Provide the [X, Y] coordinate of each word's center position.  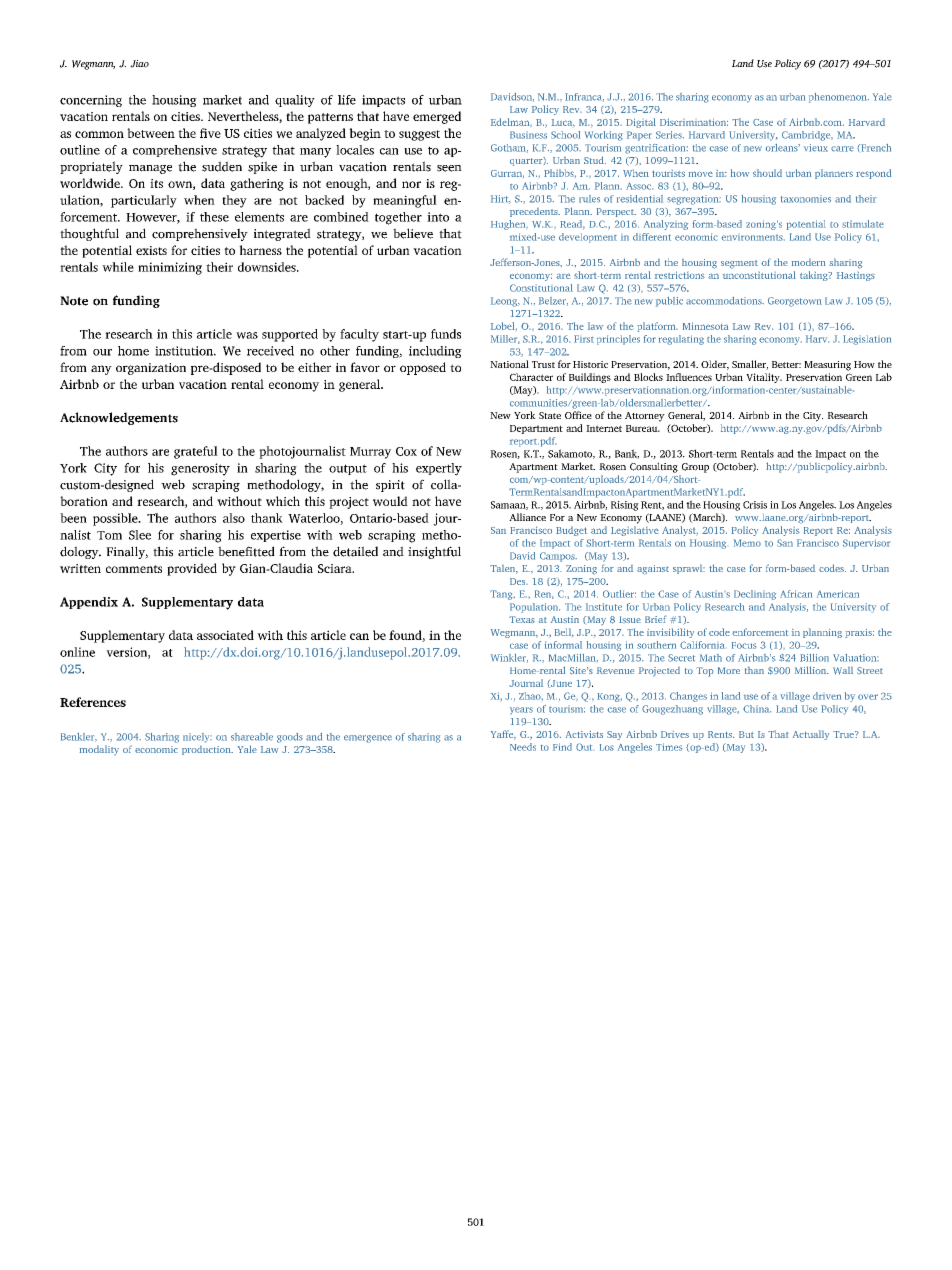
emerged [437, 117]
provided [192, 569]
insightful [434, 552]
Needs [523, 747]
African [796, 594]
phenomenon [839, 98]
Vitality [764, 378]
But [746, 734]
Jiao [139, 64]
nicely [197, 738]
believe [413, 233]
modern [808, 262]
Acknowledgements [119, 418]
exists [151, 250]
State [550, 415]
